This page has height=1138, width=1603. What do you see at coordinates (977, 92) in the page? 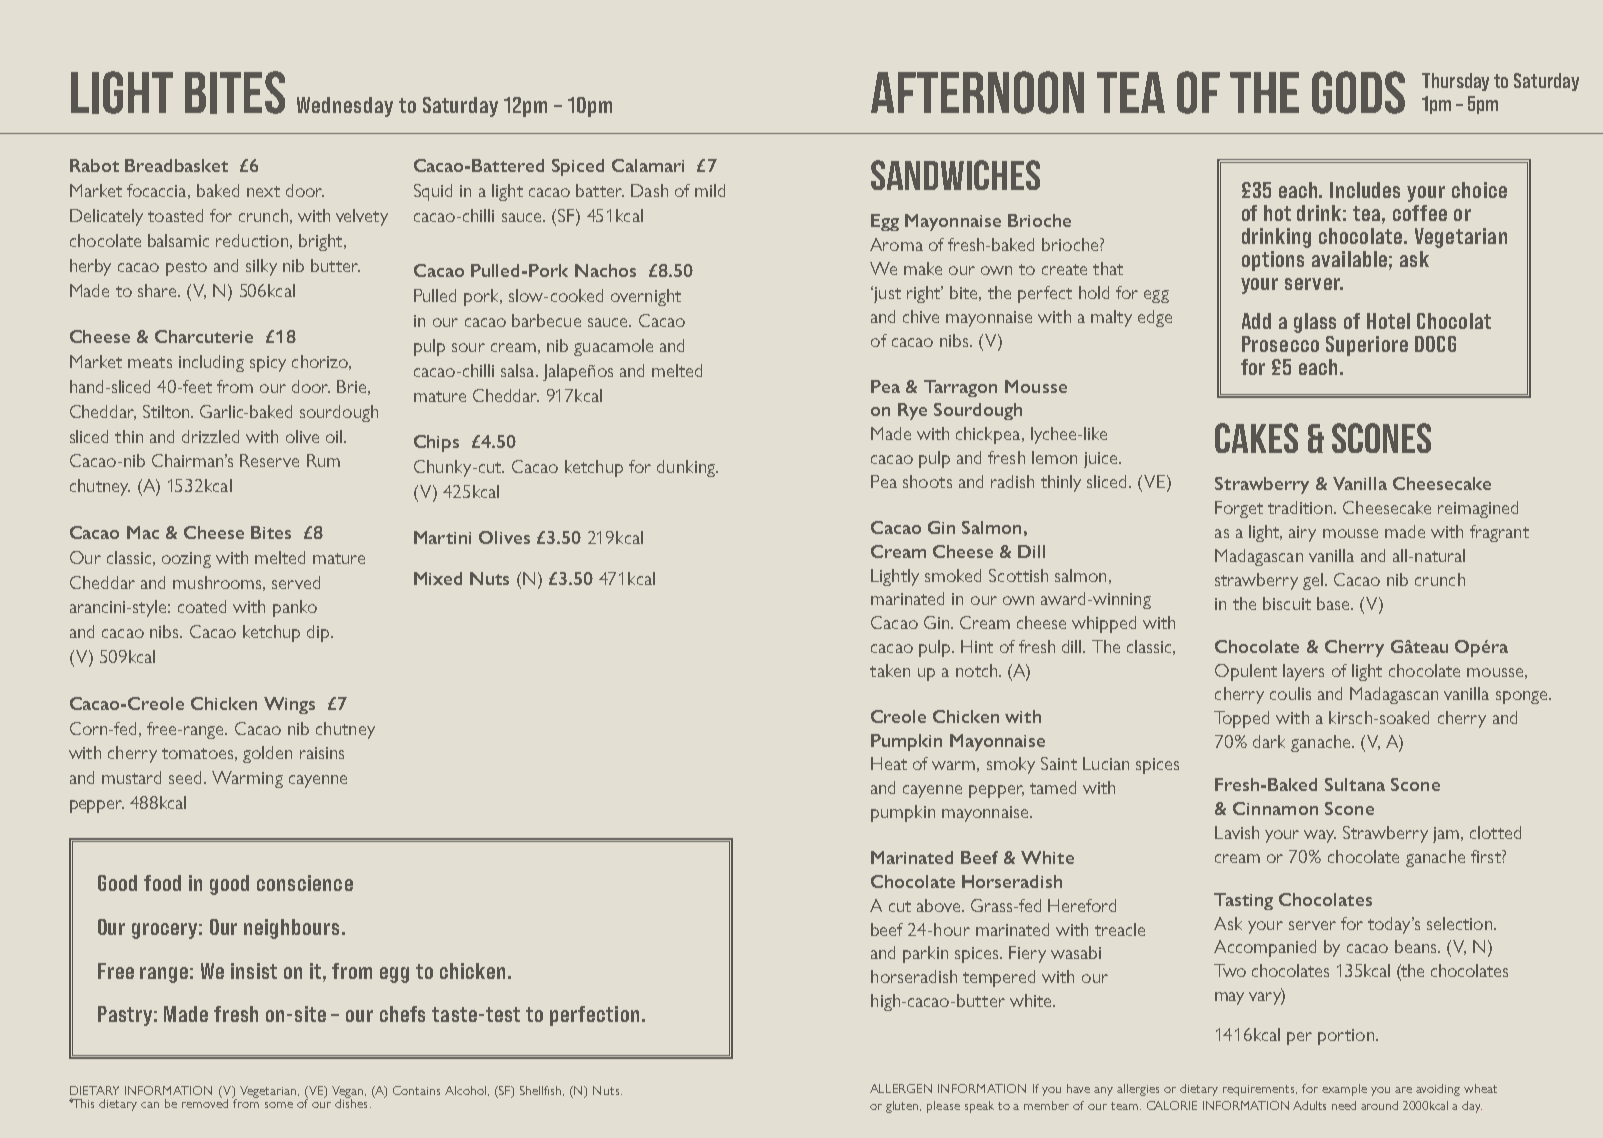
I see `AFTERNOON` at bounding box center [977, 92].
